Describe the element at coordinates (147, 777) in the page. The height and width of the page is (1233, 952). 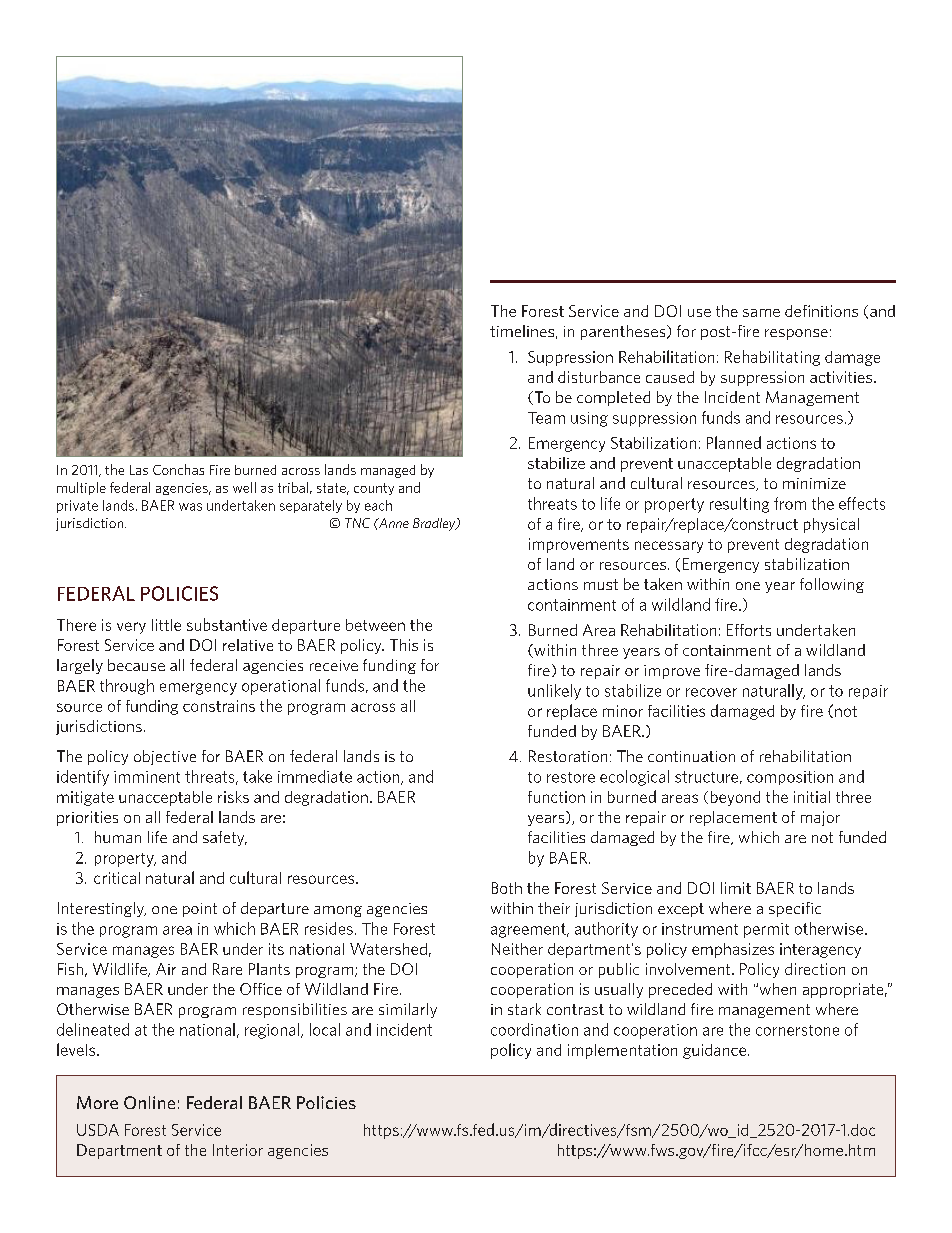
I see `imminent` at that location.
